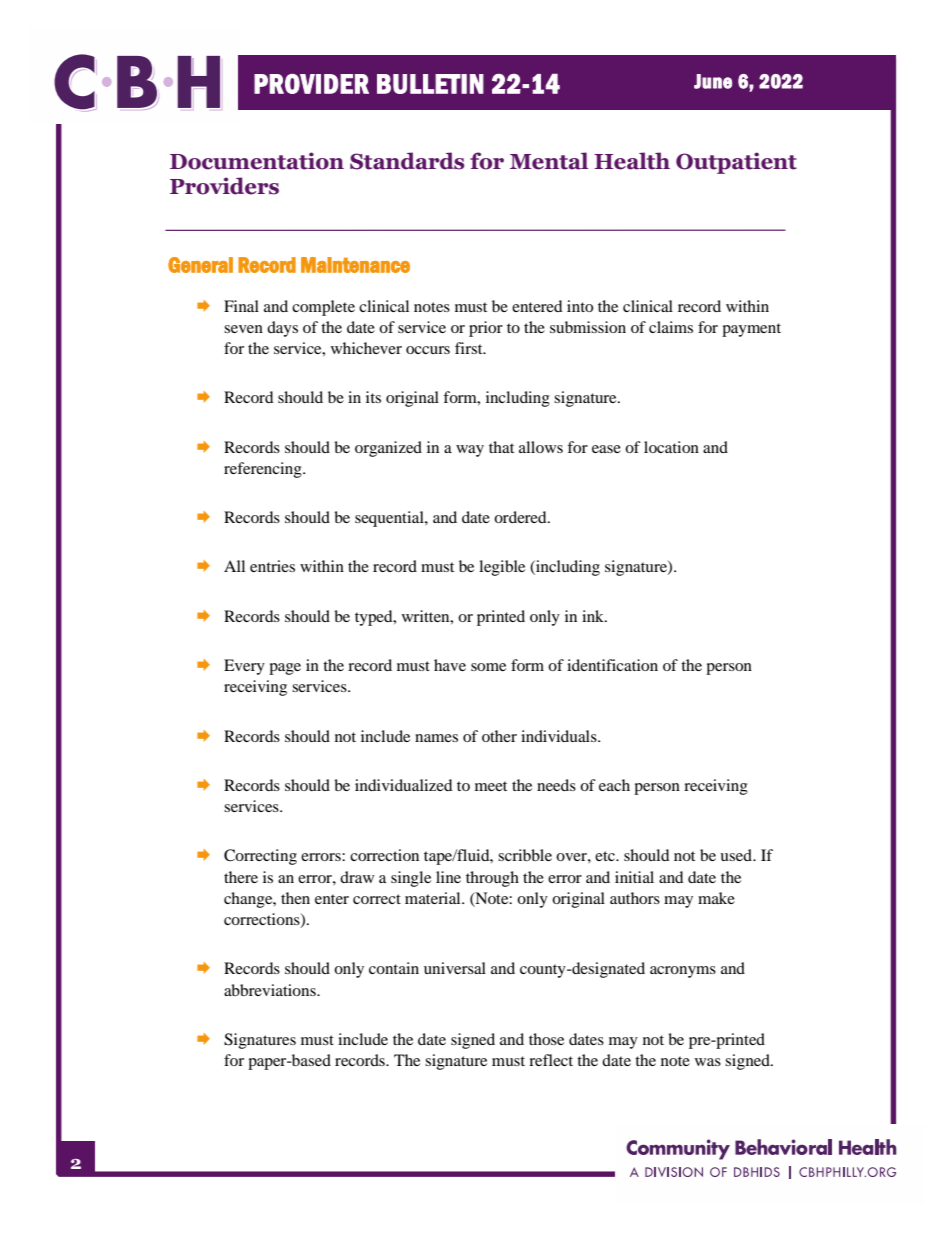  Describe the element at coordinates (470, 348) in the screenshot. I see `first` at that location.
